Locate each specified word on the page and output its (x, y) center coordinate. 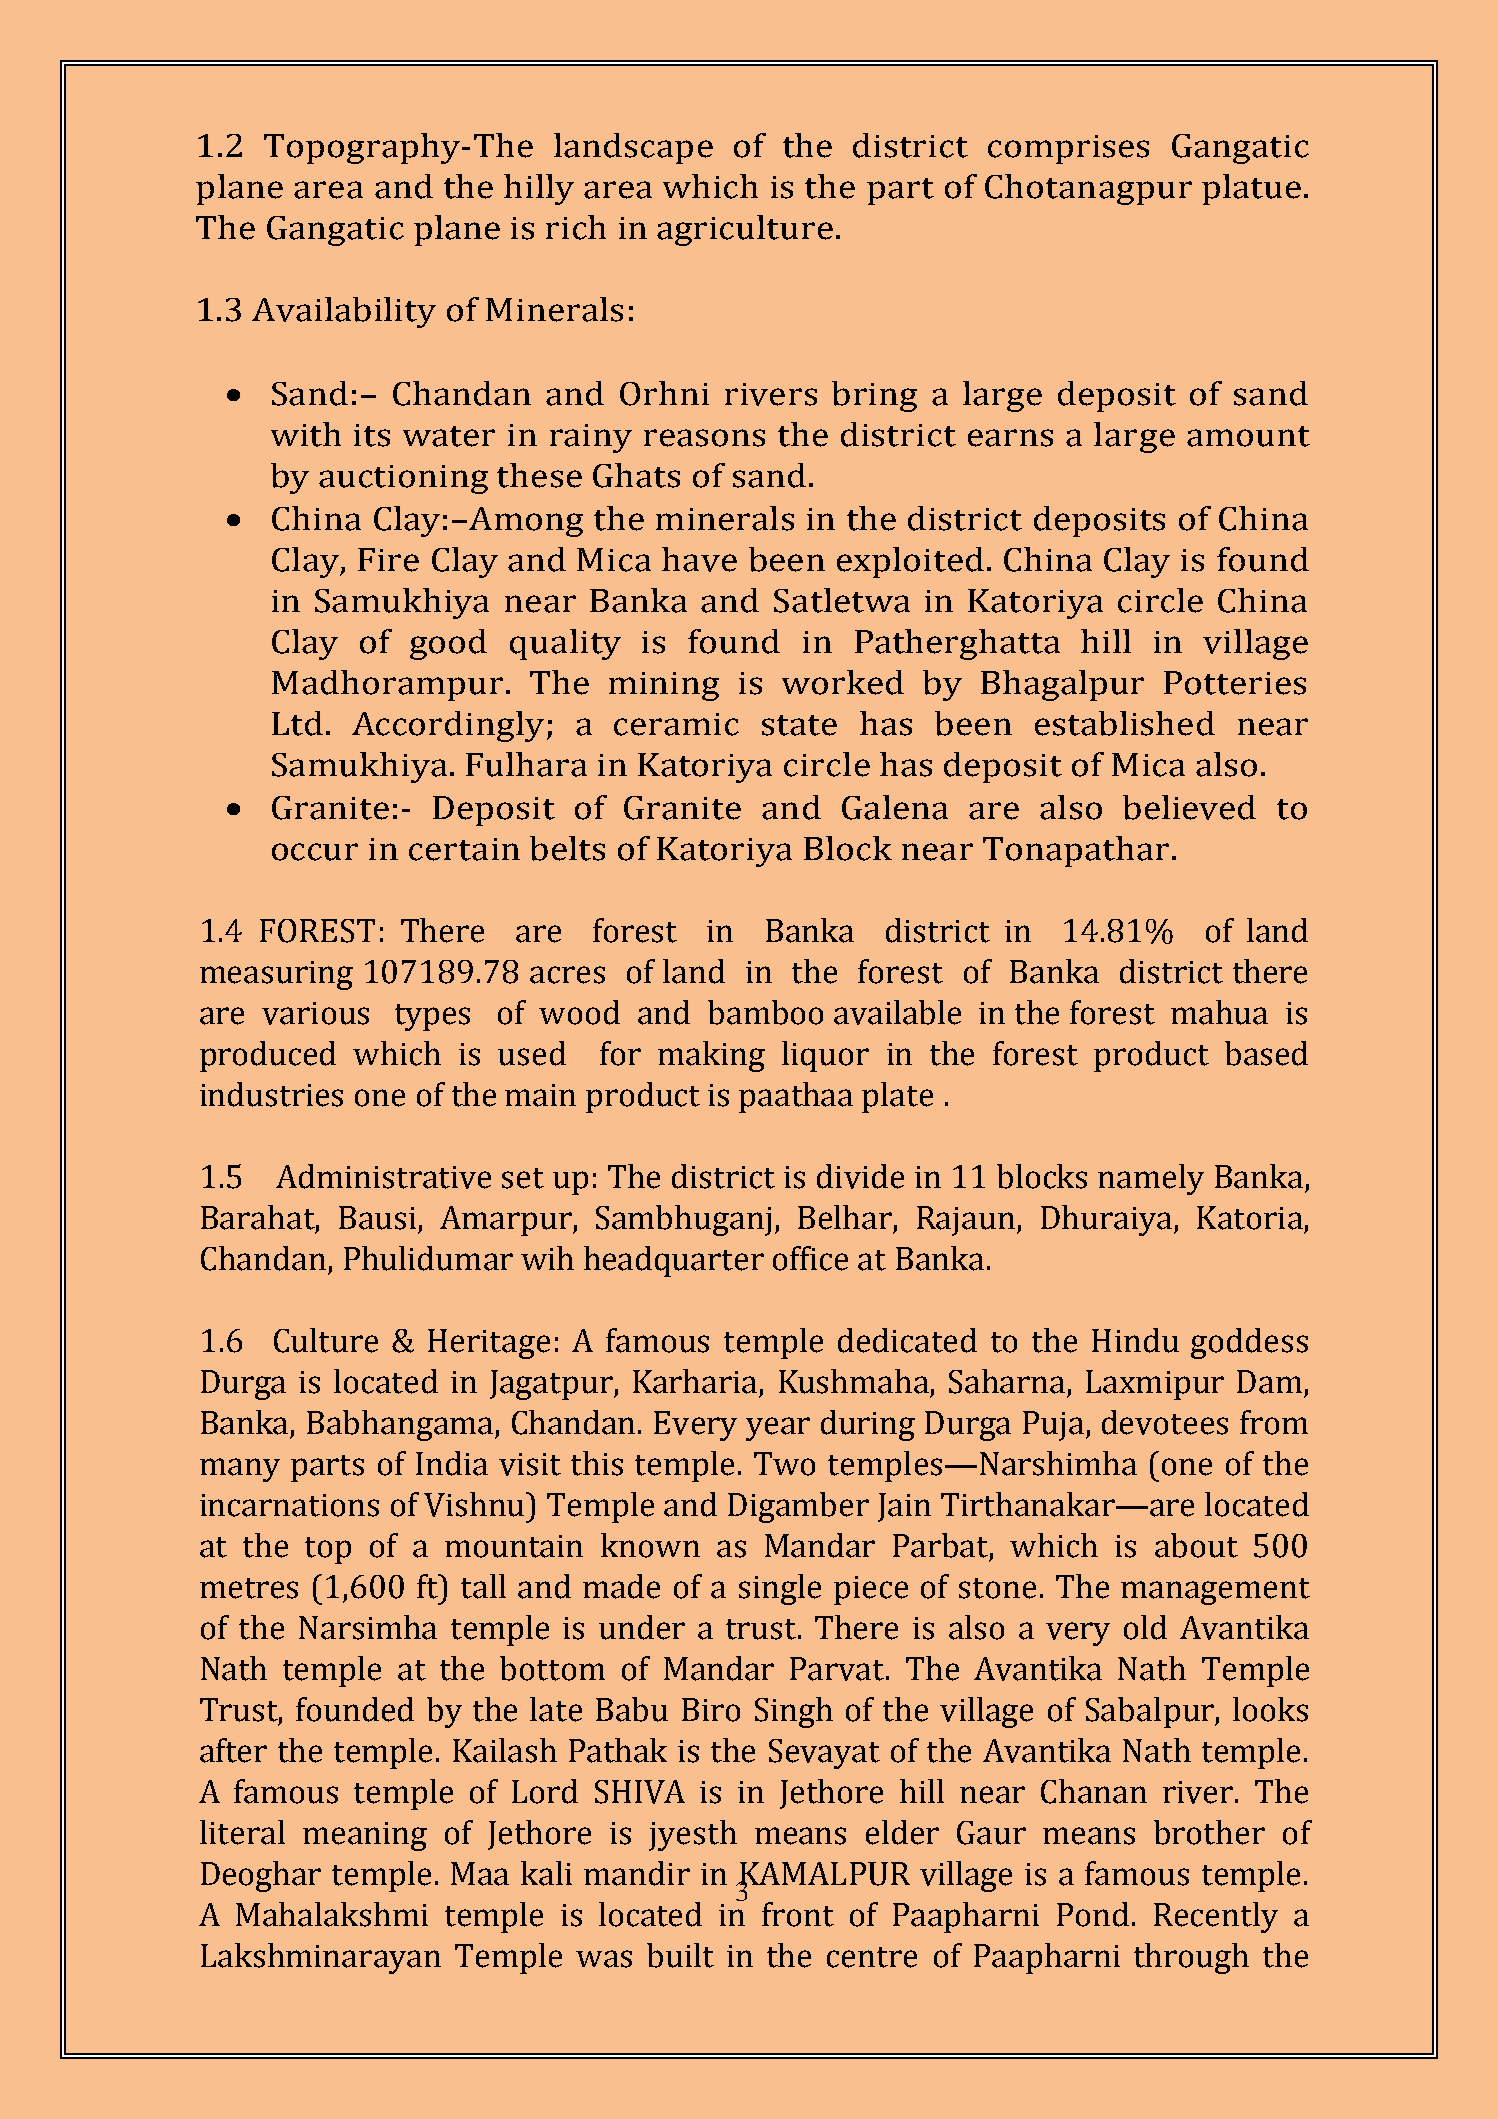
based (1266, 1053)
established (1125, 723)
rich (576, 227)
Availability (344, 312)
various (315, 1013)
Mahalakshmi (332, 1914)
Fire (388, 560)
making (711, 1056)
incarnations (289, 1505)
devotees (1165, 1422)
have (699, 559)
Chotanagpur (1088, 189)
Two (784, 1464)
